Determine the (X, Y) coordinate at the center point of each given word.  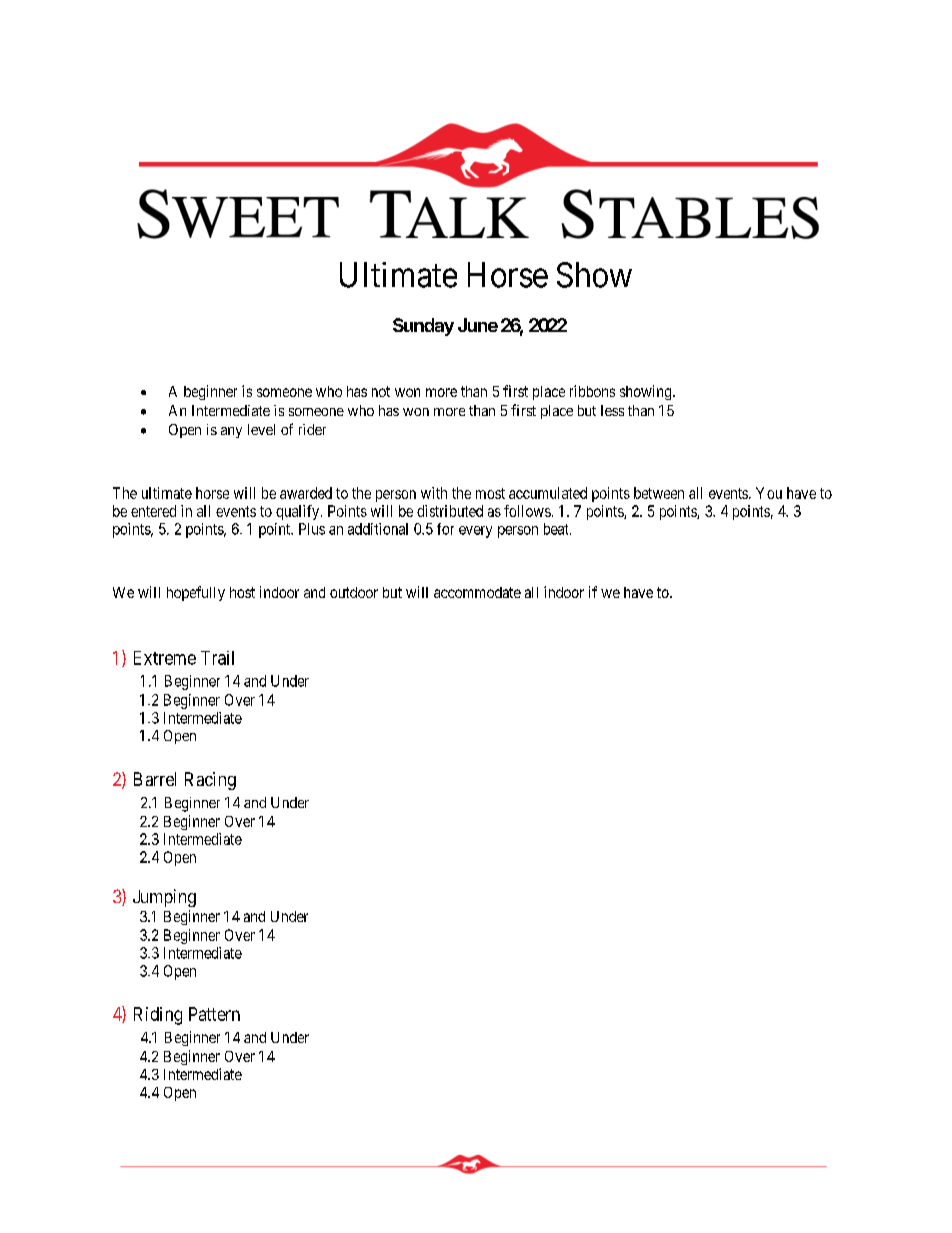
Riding (158, 1016)
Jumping (164, 898)
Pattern (214, 1014)
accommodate (477, 592)
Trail (217, 658)
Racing (210, 781)
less (612, 410)
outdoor (354, 592)
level (261, 429)
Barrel (155, 779)
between (659, 493)
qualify (299, 512)
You (769, 493)
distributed (450, 511)
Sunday (423, 327)
